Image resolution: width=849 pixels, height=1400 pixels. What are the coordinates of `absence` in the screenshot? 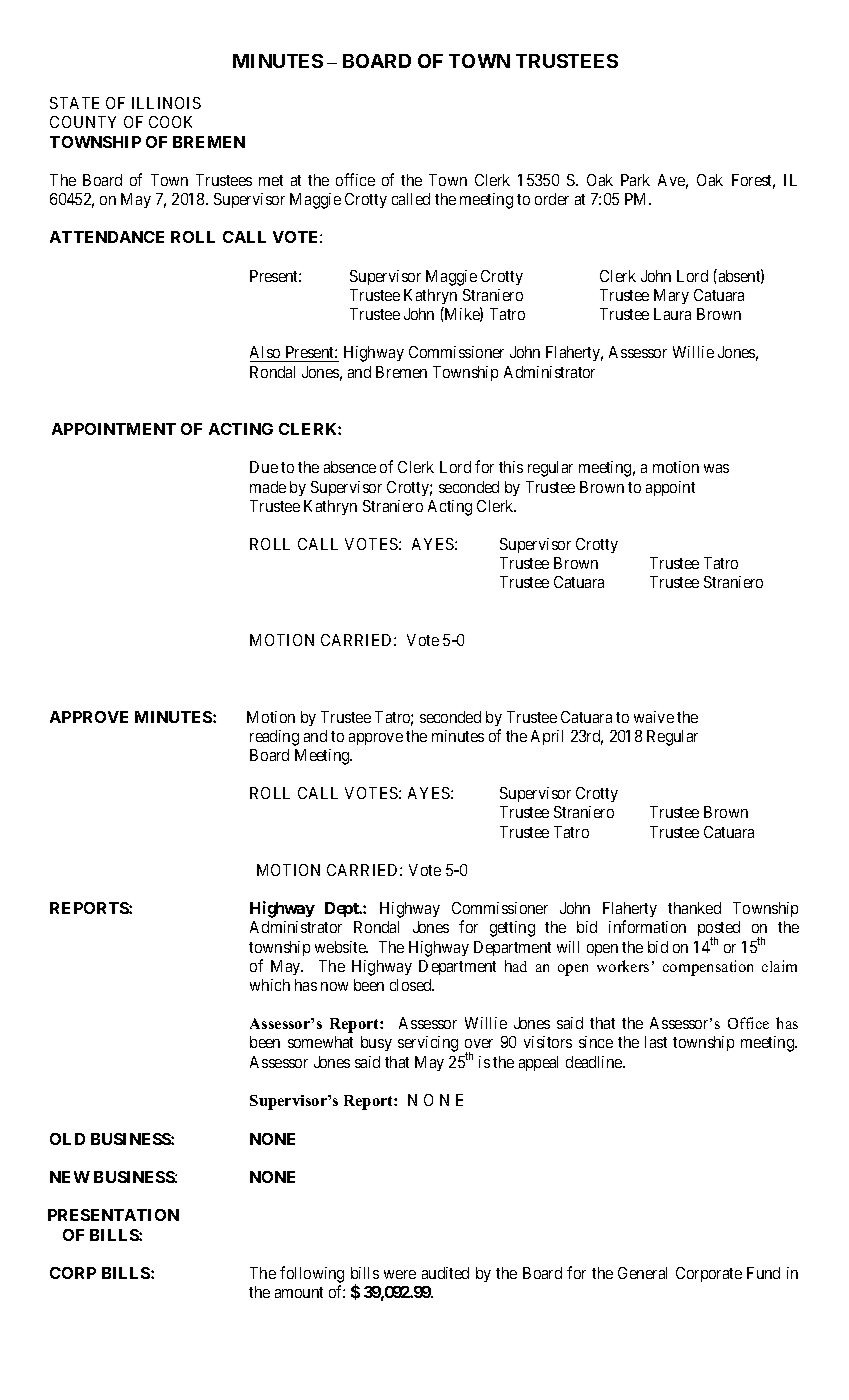 It's located at (350, 467).
